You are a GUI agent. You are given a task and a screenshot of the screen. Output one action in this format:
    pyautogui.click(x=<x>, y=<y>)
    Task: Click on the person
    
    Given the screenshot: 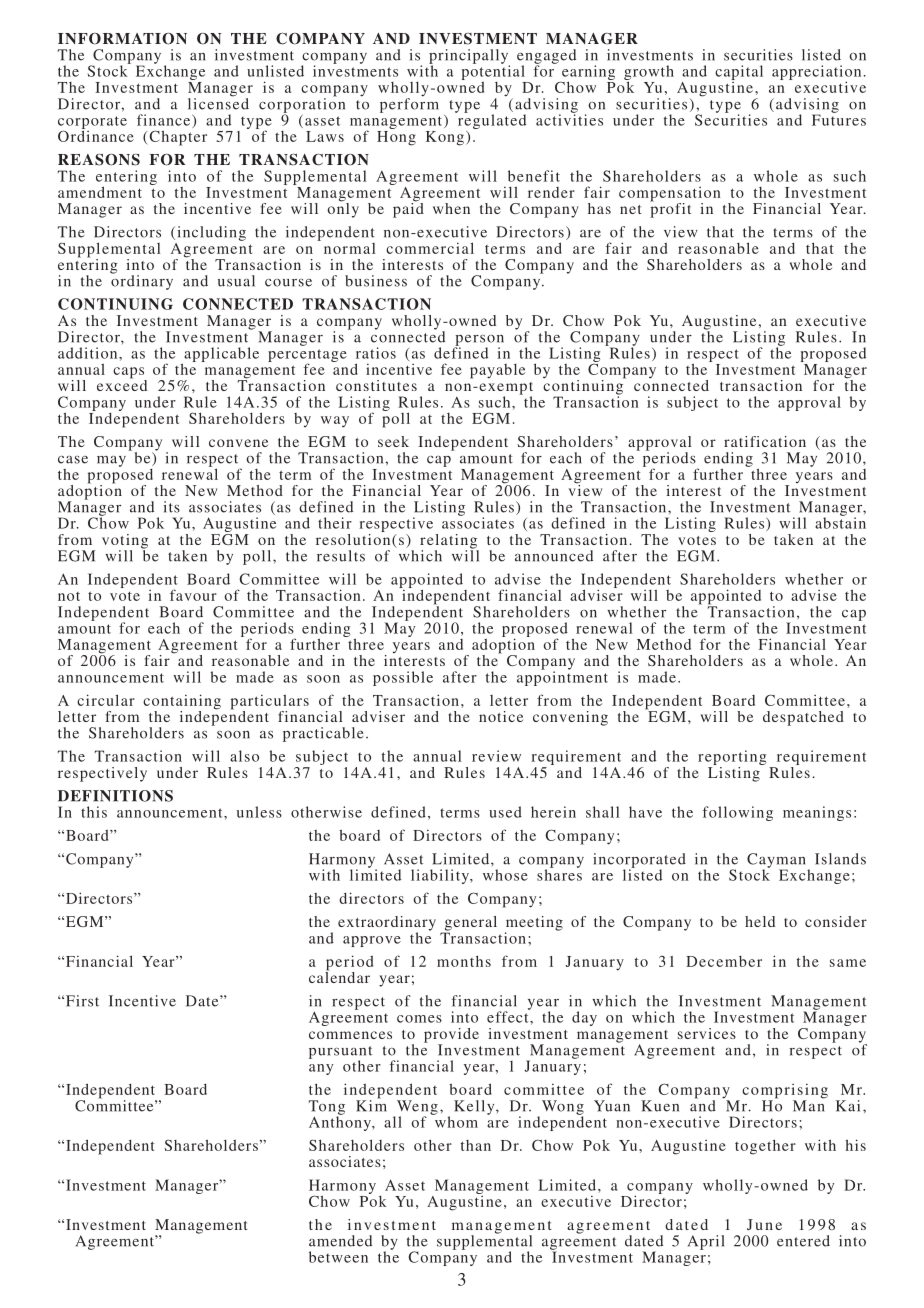 What is the action you would take?
    pyautogui.click(x=479, y=341)
